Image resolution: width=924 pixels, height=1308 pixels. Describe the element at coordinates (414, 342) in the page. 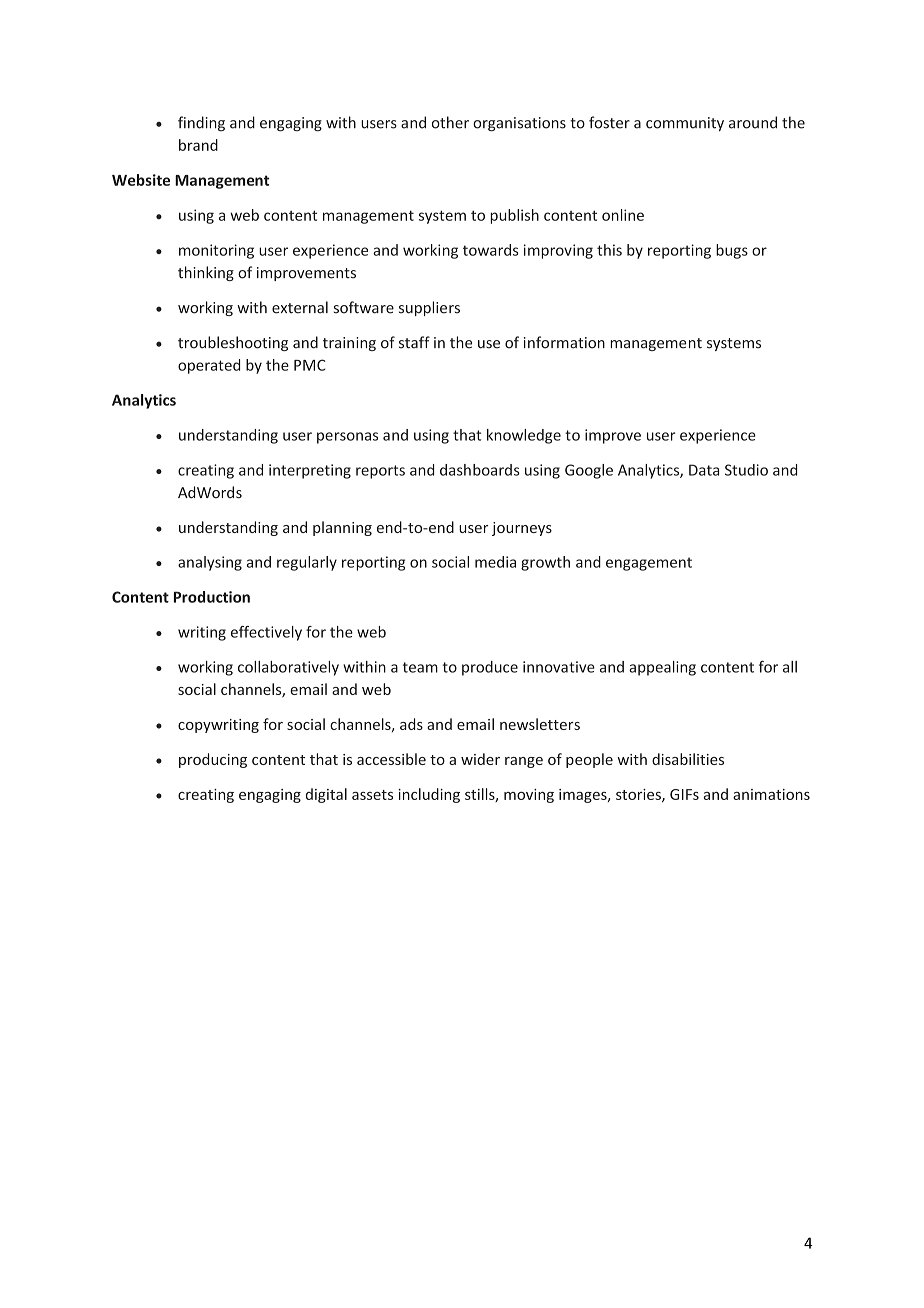

I see `staff` at that location.
